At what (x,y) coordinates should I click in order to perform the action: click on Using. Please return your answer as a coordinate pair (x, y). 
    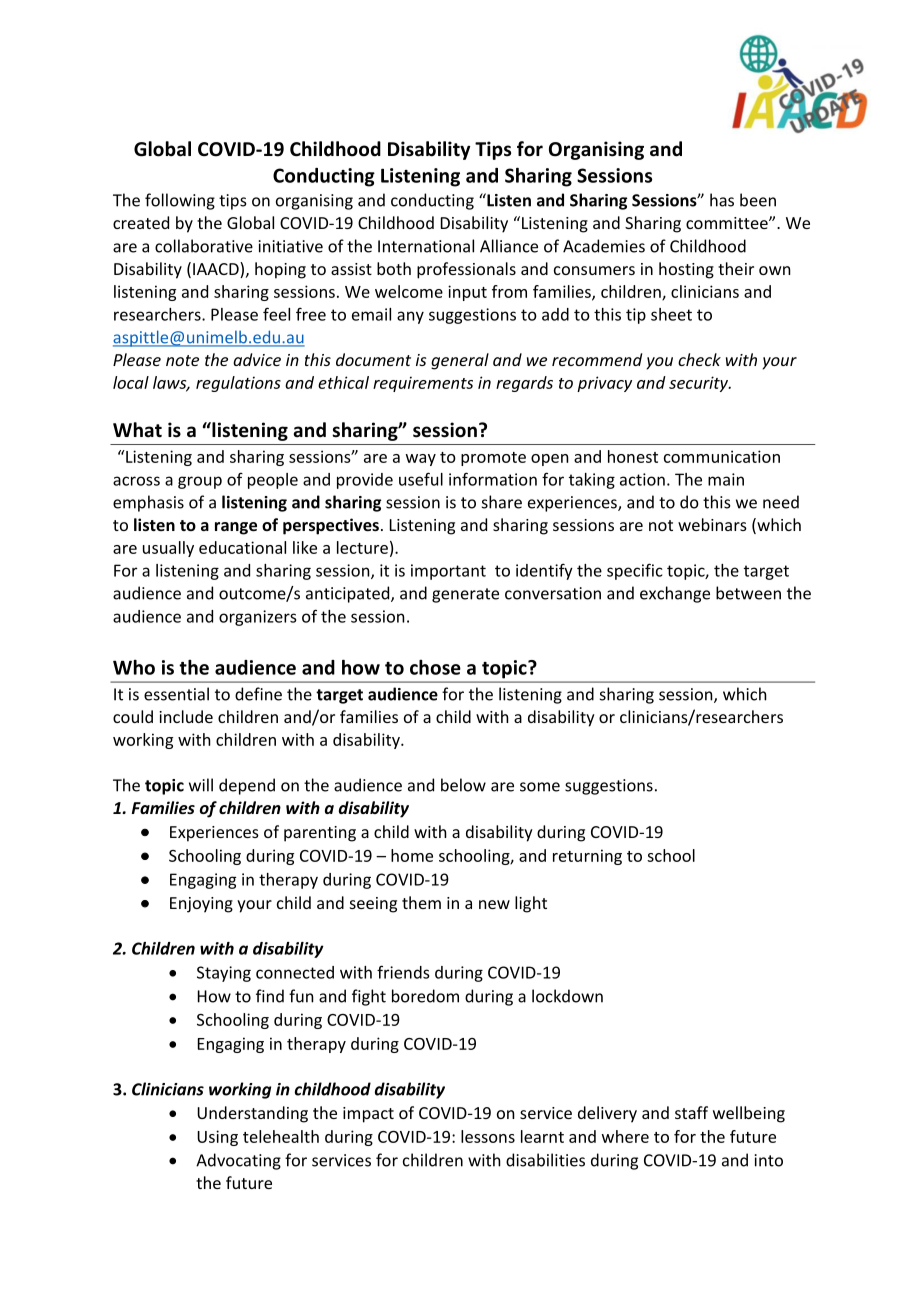
    Looking at the image, I should click on (217, 1138).
